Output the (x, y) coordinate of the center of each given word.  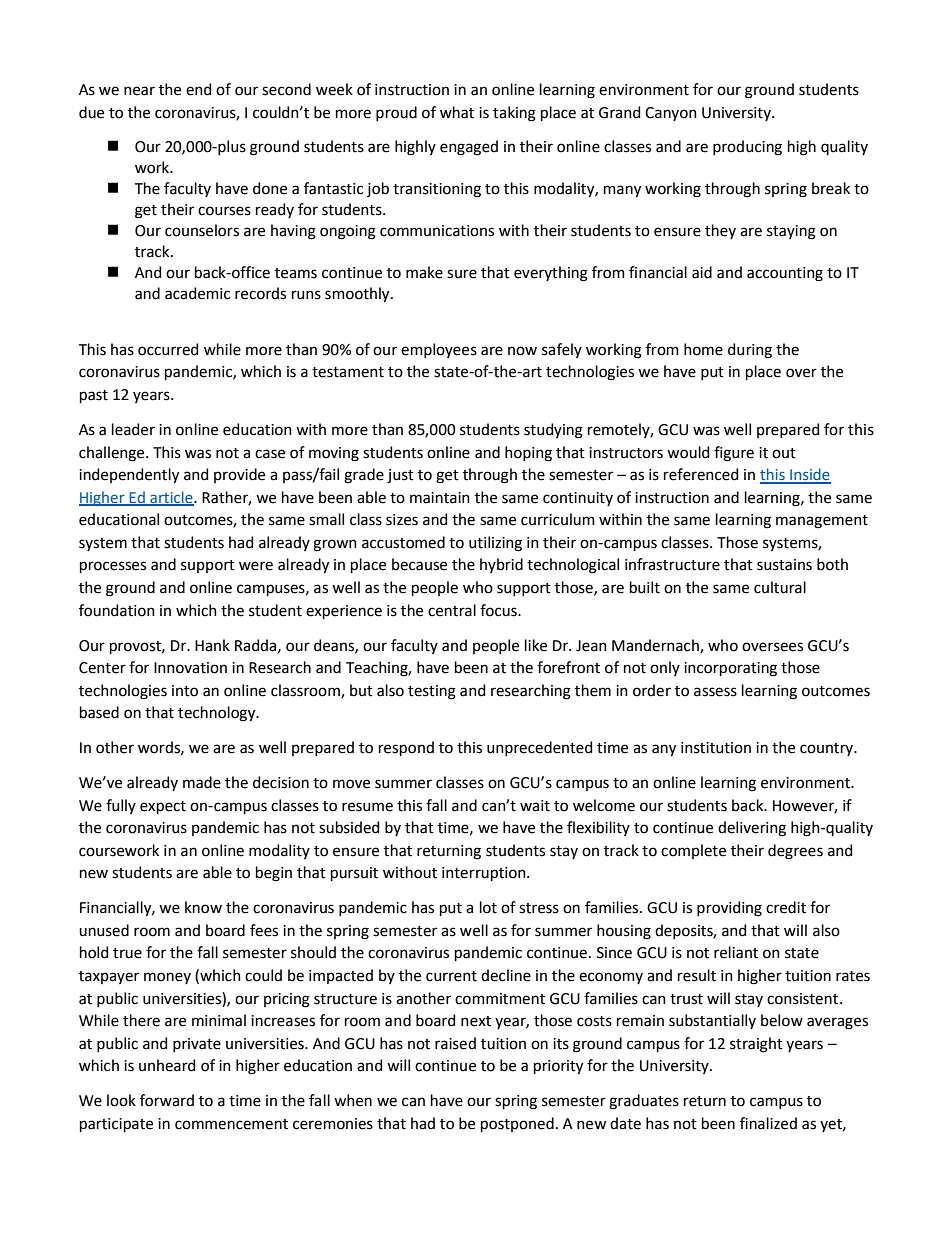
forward (167, 1100)
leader (133, 429)
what (457, 112)
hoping (528, 454)
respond (406, 748)
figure (734, 454)
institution (716, 748)
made (202, 782)
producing (747, 148)
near (139, 91)
